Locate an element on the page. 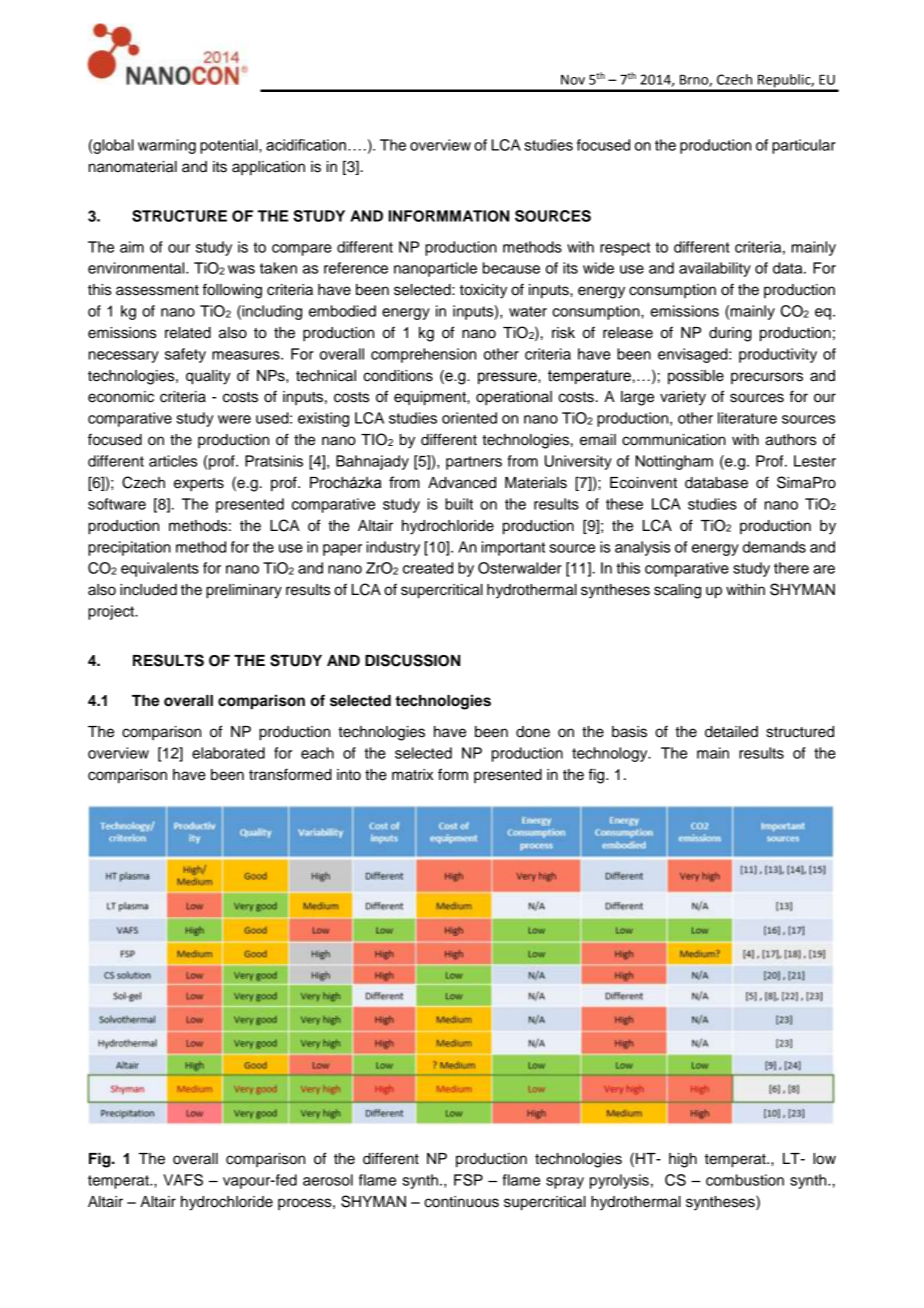  equipment is located at coordinates (431, 398).
